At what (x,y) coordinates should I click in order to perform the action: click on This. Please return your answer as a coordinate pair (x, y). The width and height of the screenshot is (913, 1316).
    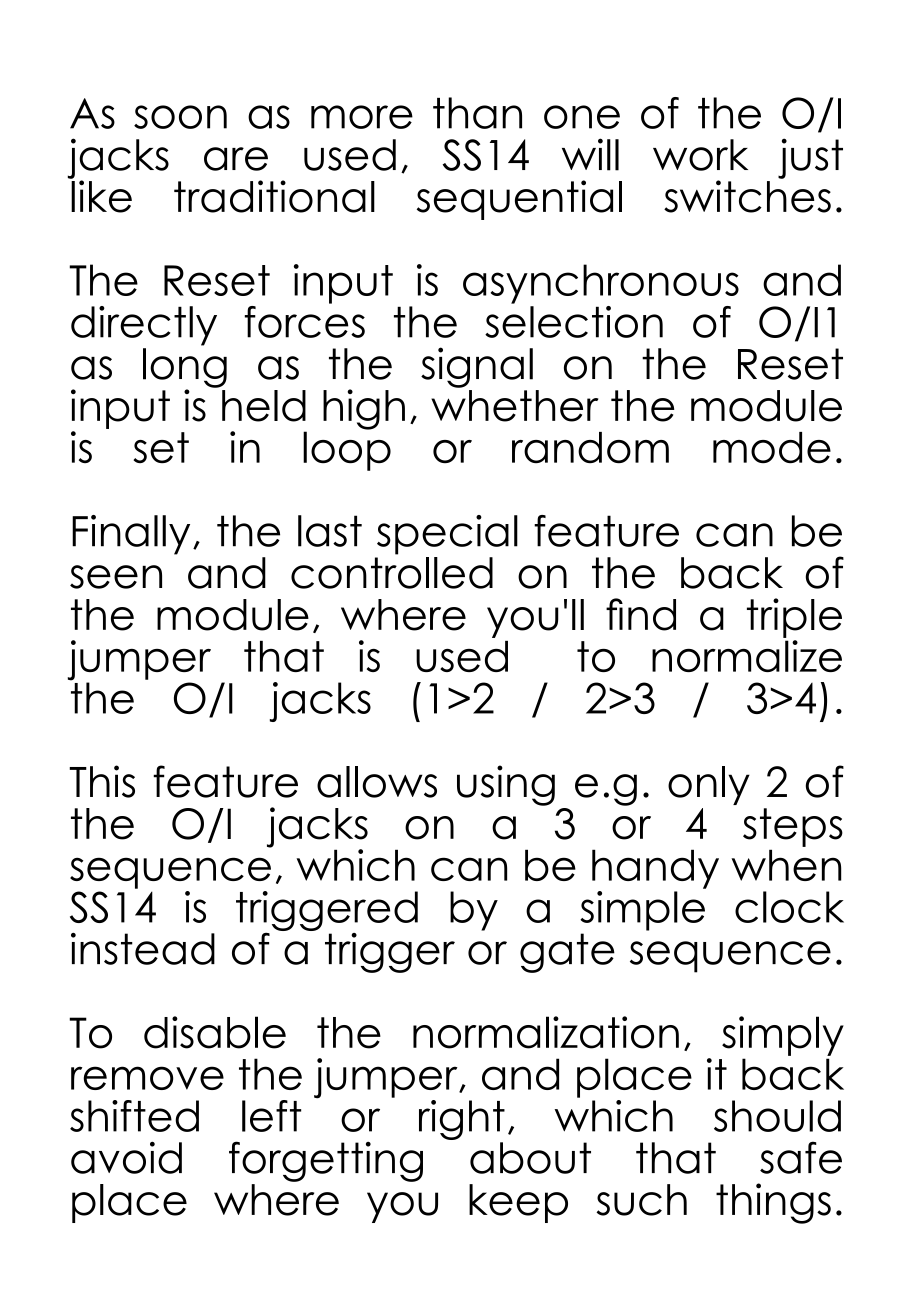
    Looking at the image, I should click on (102, 781).
